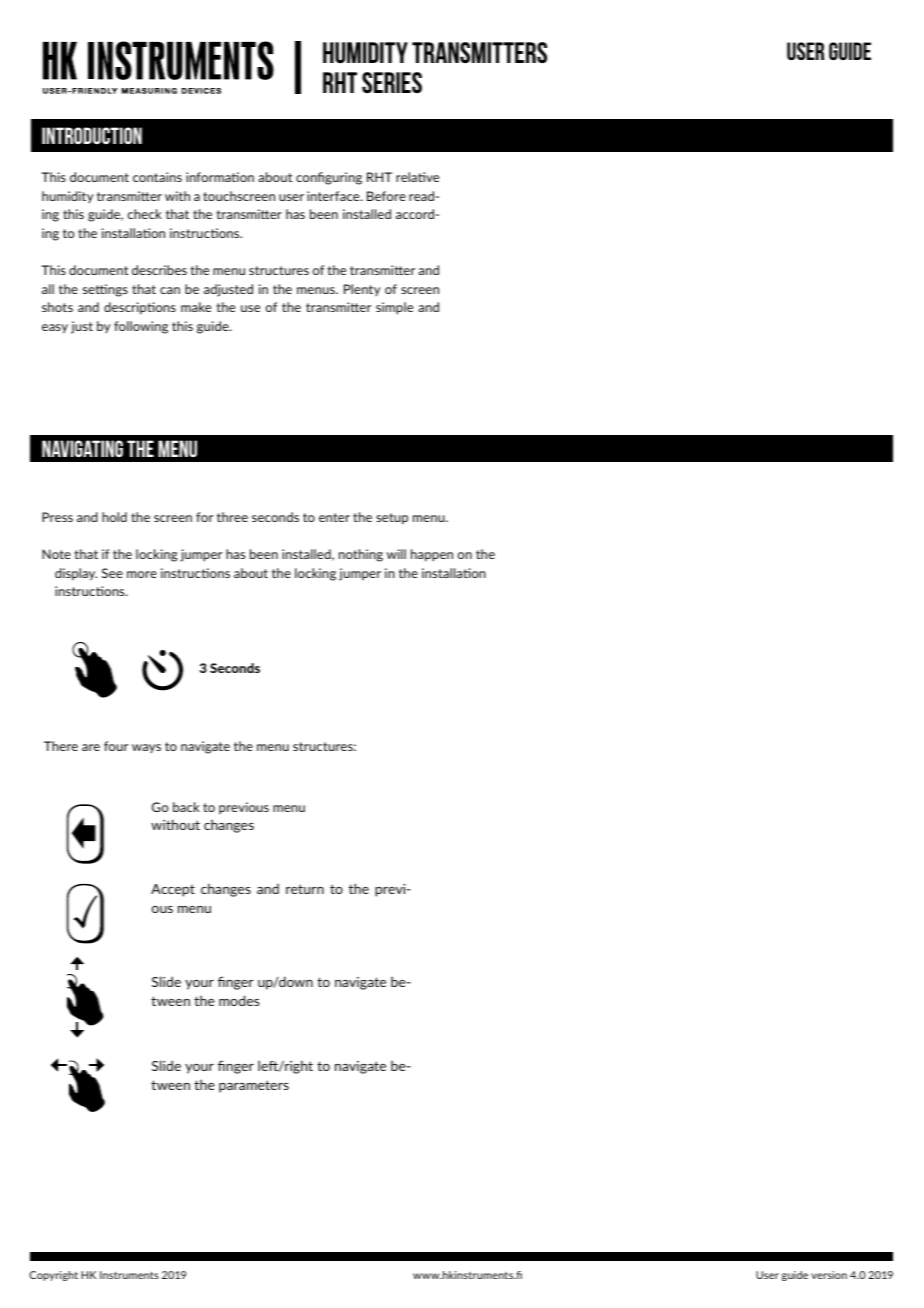 The image size is (924, 1308). What do you see at coordinates (92, 135) in the screenshot?
I see `INTRODUCTION` at bounding box center [92, 135].
